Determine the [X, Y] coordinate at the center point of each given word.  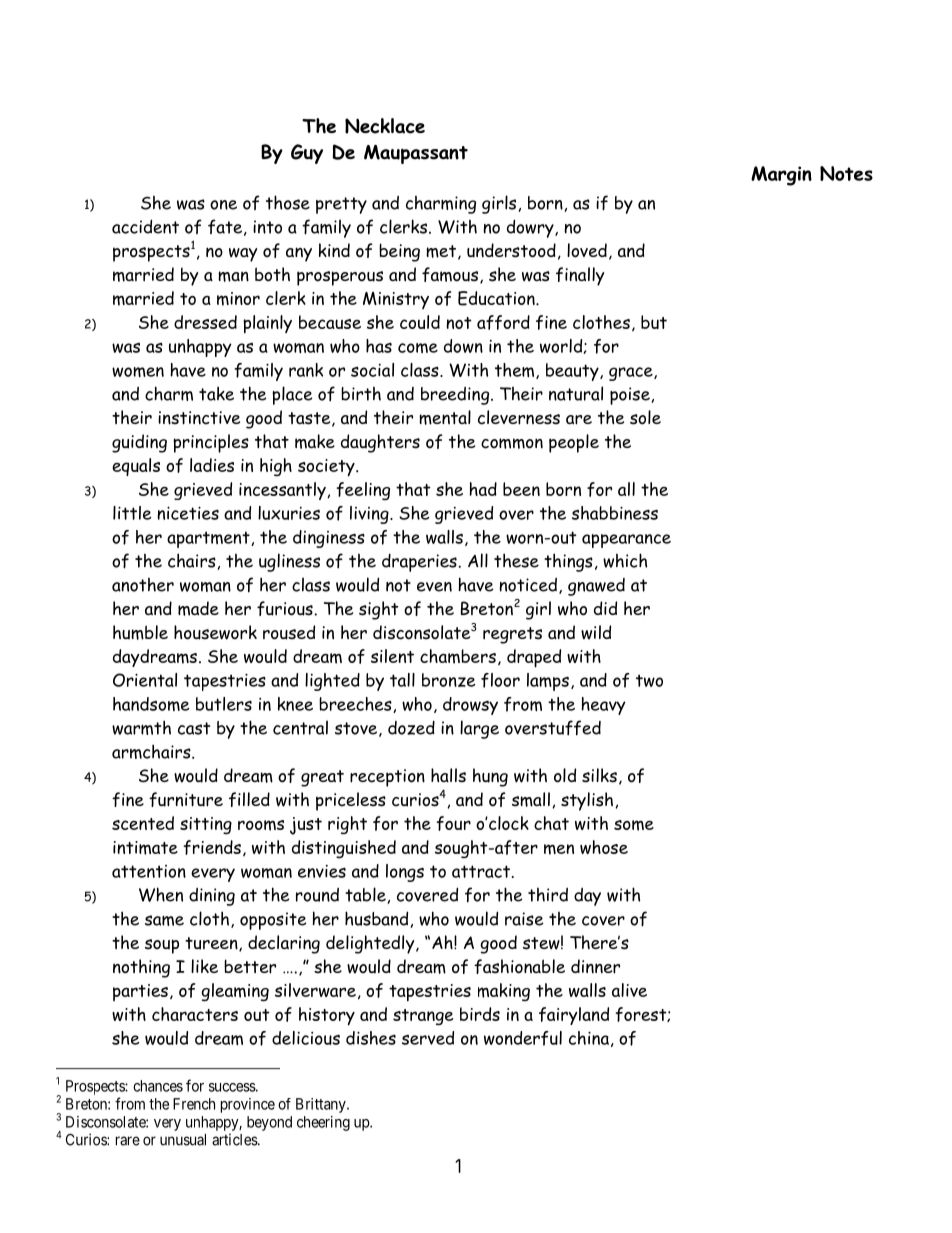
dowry [531, 228]
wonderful [523, 1038]
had [483, 489]
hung [490, 777]
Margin [781, 176]
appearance [626, 541]
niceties [188, 513]
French [194, 1104]
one [223, 205]
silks [599, 775]
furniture [186, 799]
